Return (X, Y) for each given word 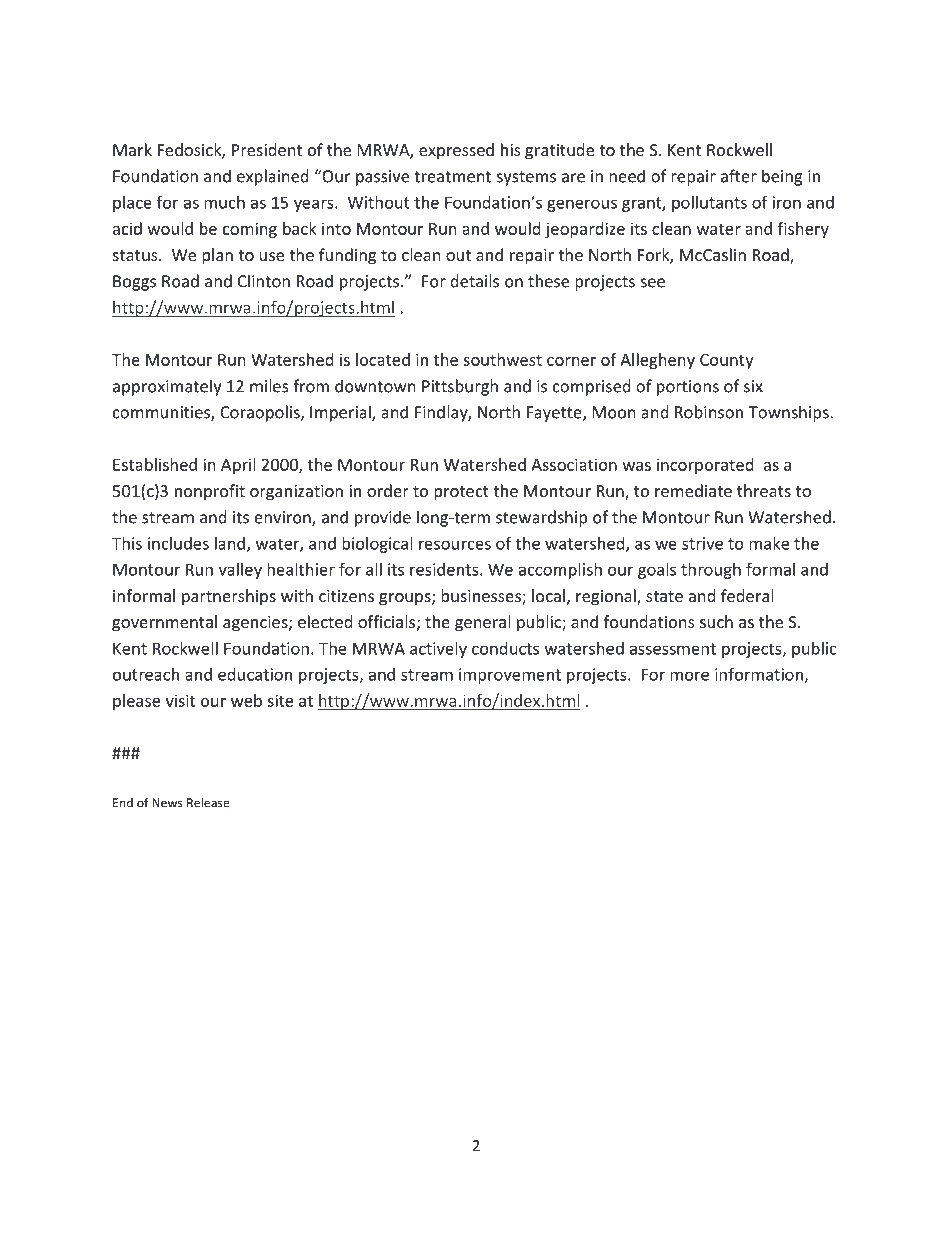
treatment (452, 177)
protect (461, 493)
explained (272, 177)
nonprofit (210, 492)
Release (208, 802)
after (739, 176)
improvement (510, 676)
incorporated (705, 466)
